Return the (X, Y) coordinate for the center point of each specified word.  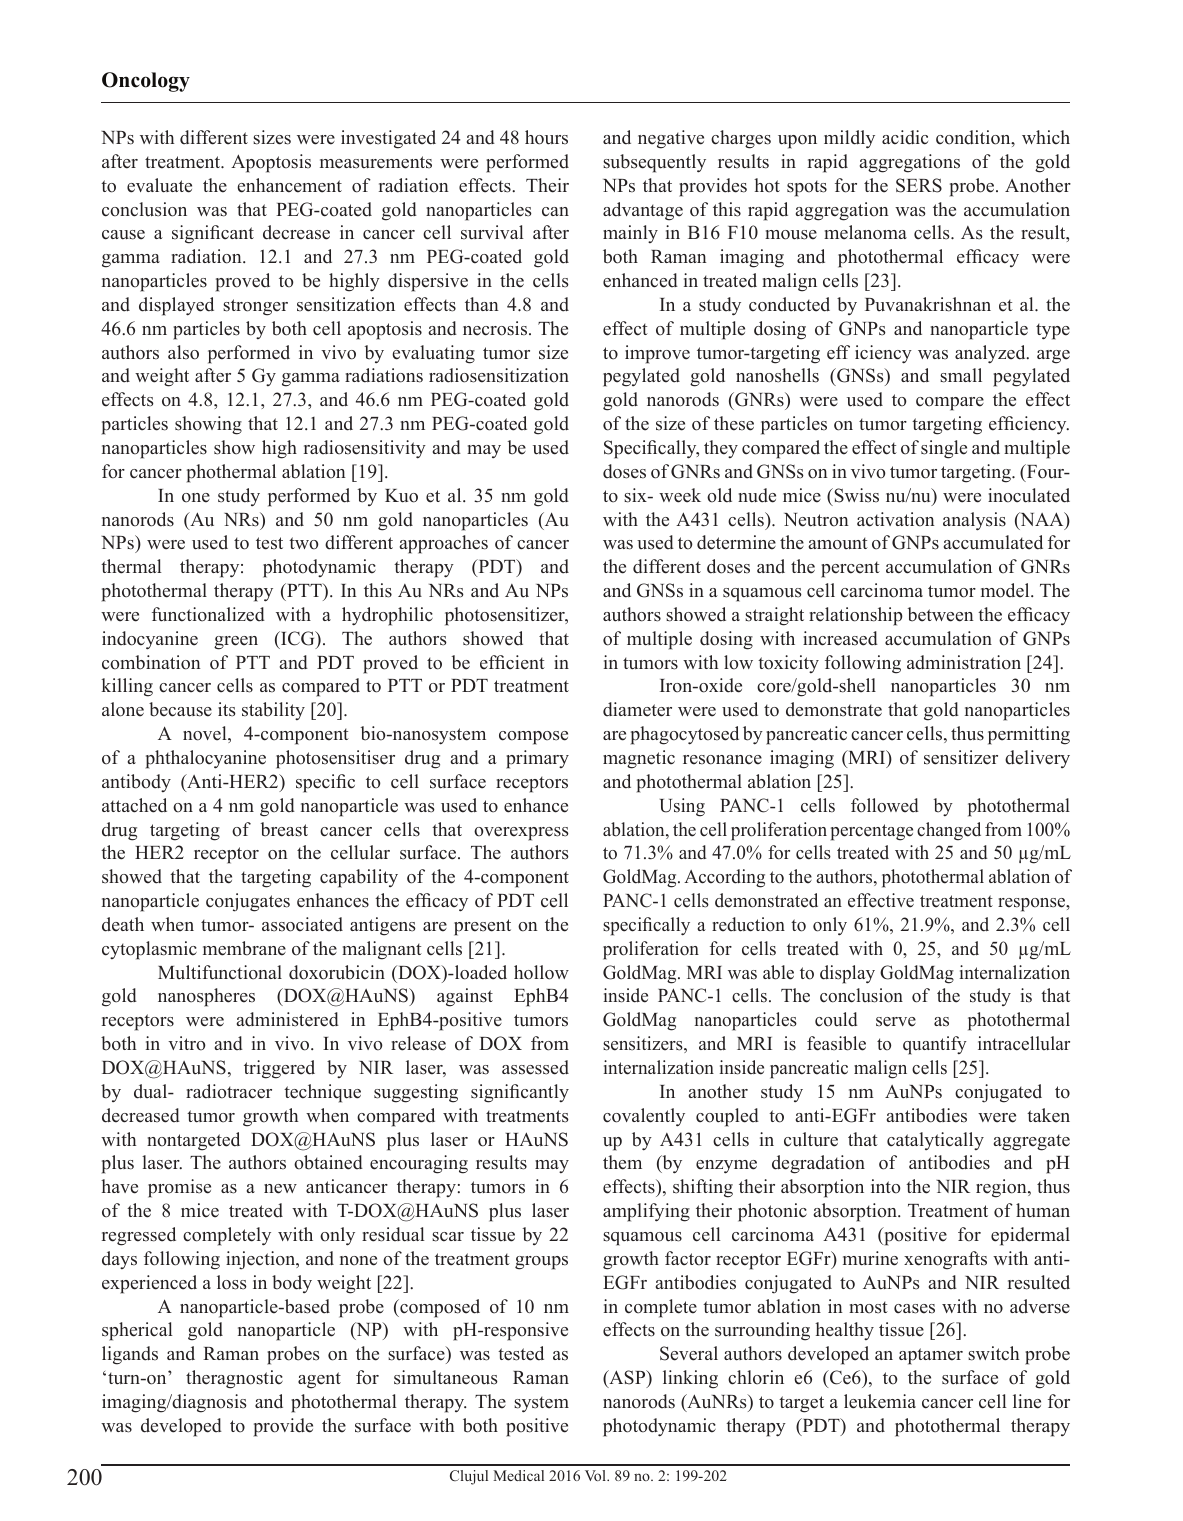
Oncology (146, 82)
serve (896, 1022)
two (304, 543)
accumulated (993, 542)
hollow (541, 972)
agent (319, 1380)
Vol (596, 1475)
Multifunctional (220, 972)
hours (546, 137)
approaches (443, 544)
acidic (905, 137)
